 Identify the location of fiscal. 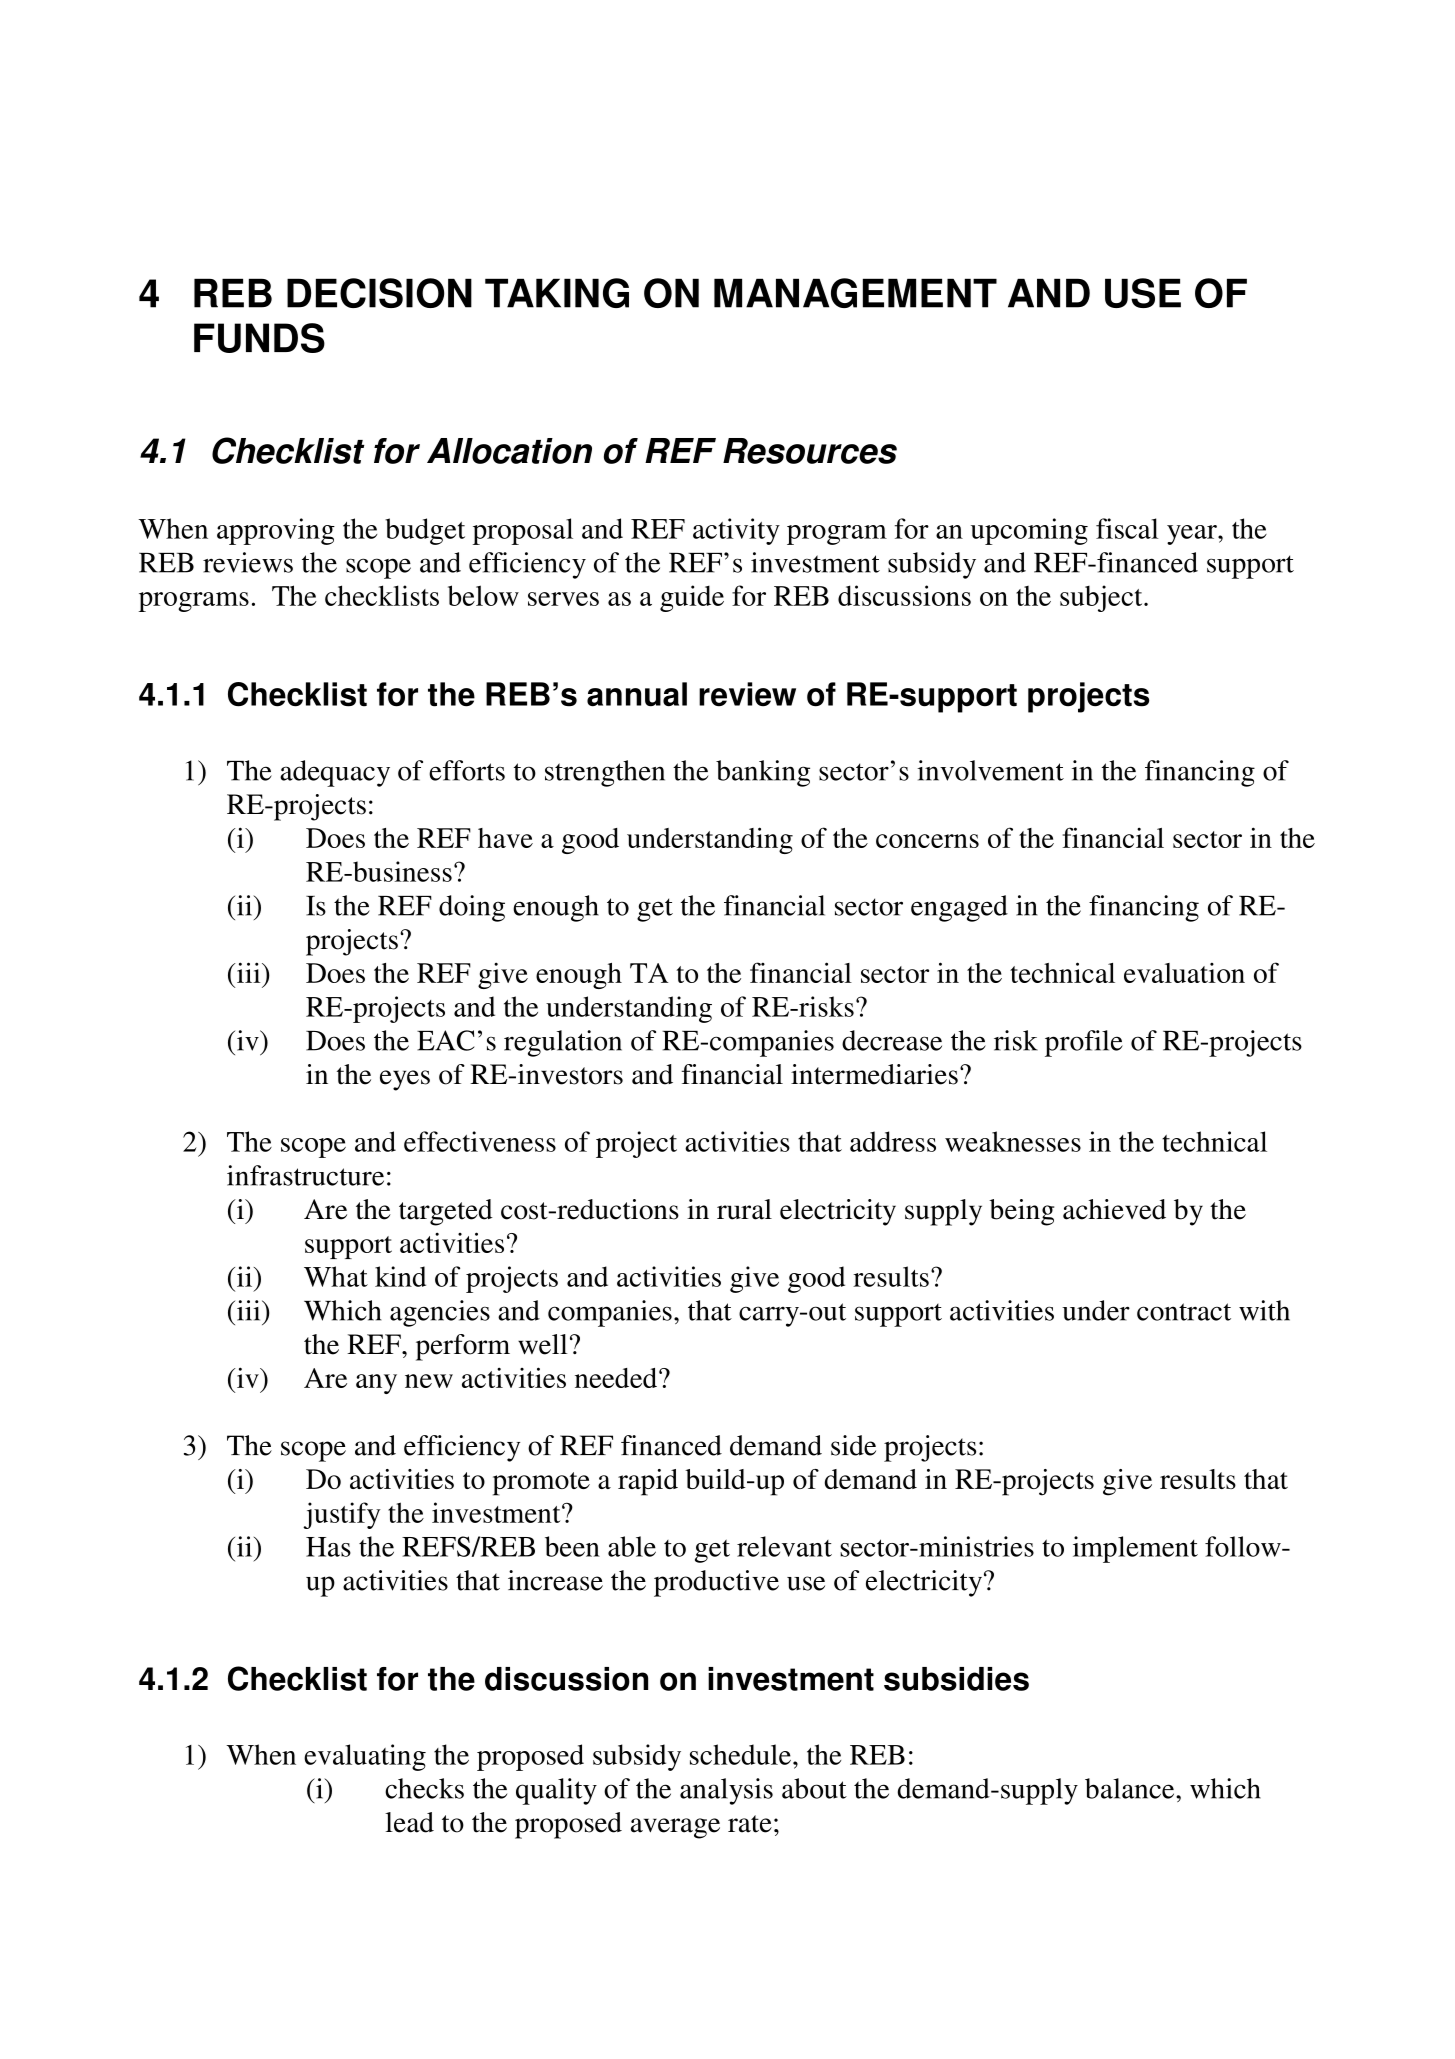
(1127, 528).
